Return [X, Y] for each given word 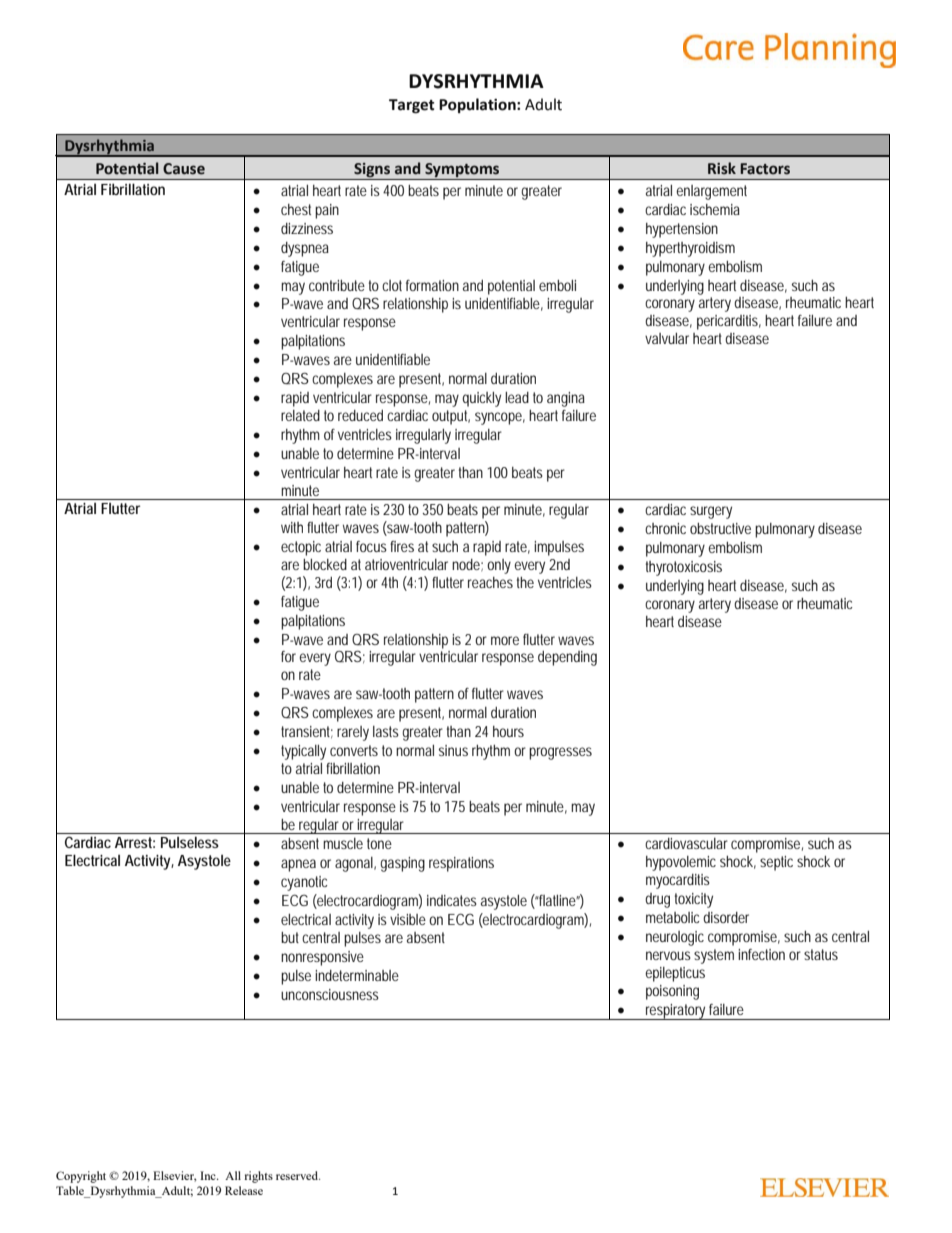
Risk [722, 168]
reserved [298, 1175]
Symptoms [462, 170]
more [505, 640]
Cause [184, 169]
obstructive [720, 528]
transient [307, 732]
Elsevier [174, 1176]
